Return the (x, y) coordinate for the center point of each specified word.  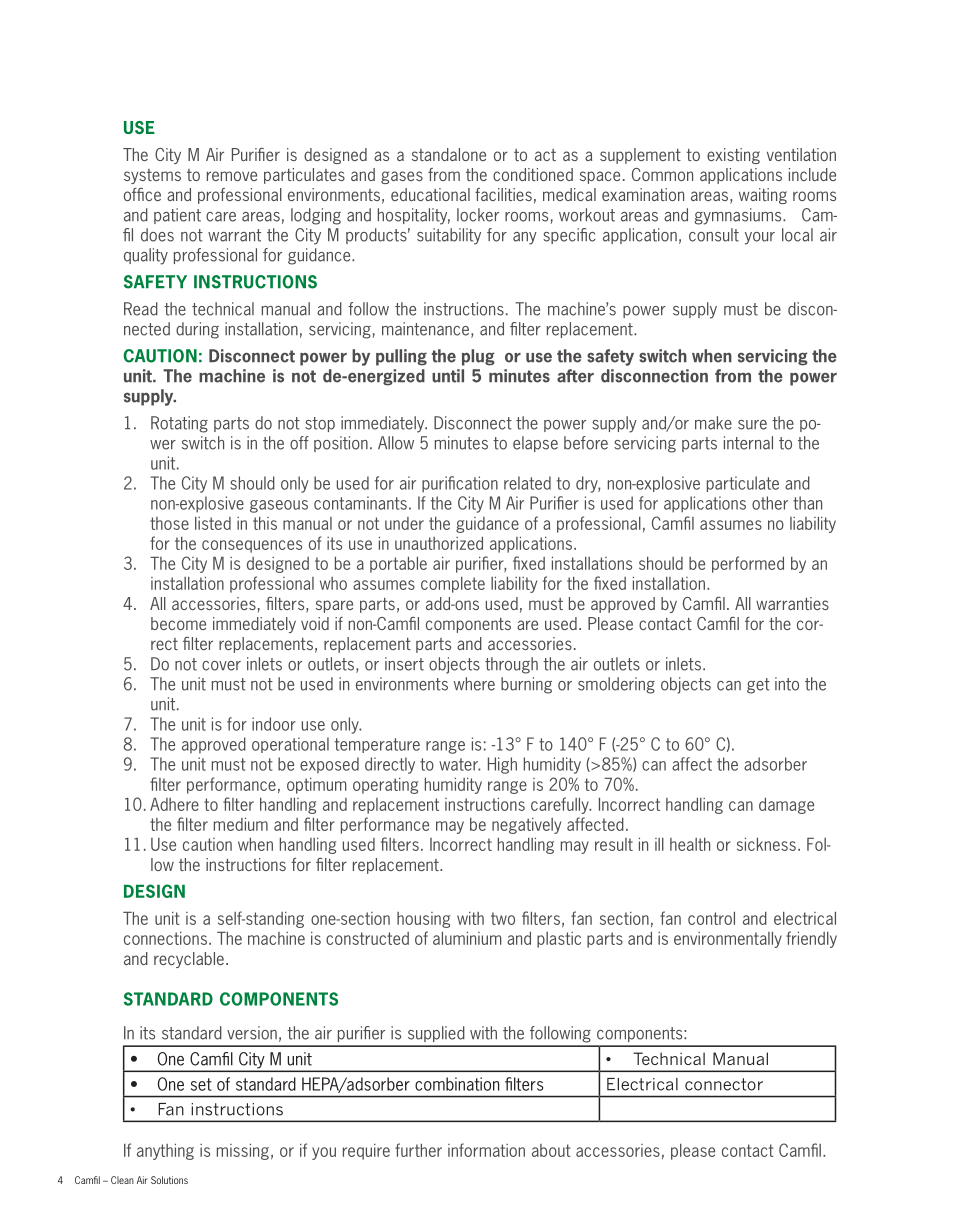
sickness (766, 844)
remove (232, 176)
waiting (763, 196)
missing (243, 1152)
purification (460, 484)
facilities (503, 194)
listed (213, 523)
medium (241, 824)
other (770, 503)
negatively (526, 826)
